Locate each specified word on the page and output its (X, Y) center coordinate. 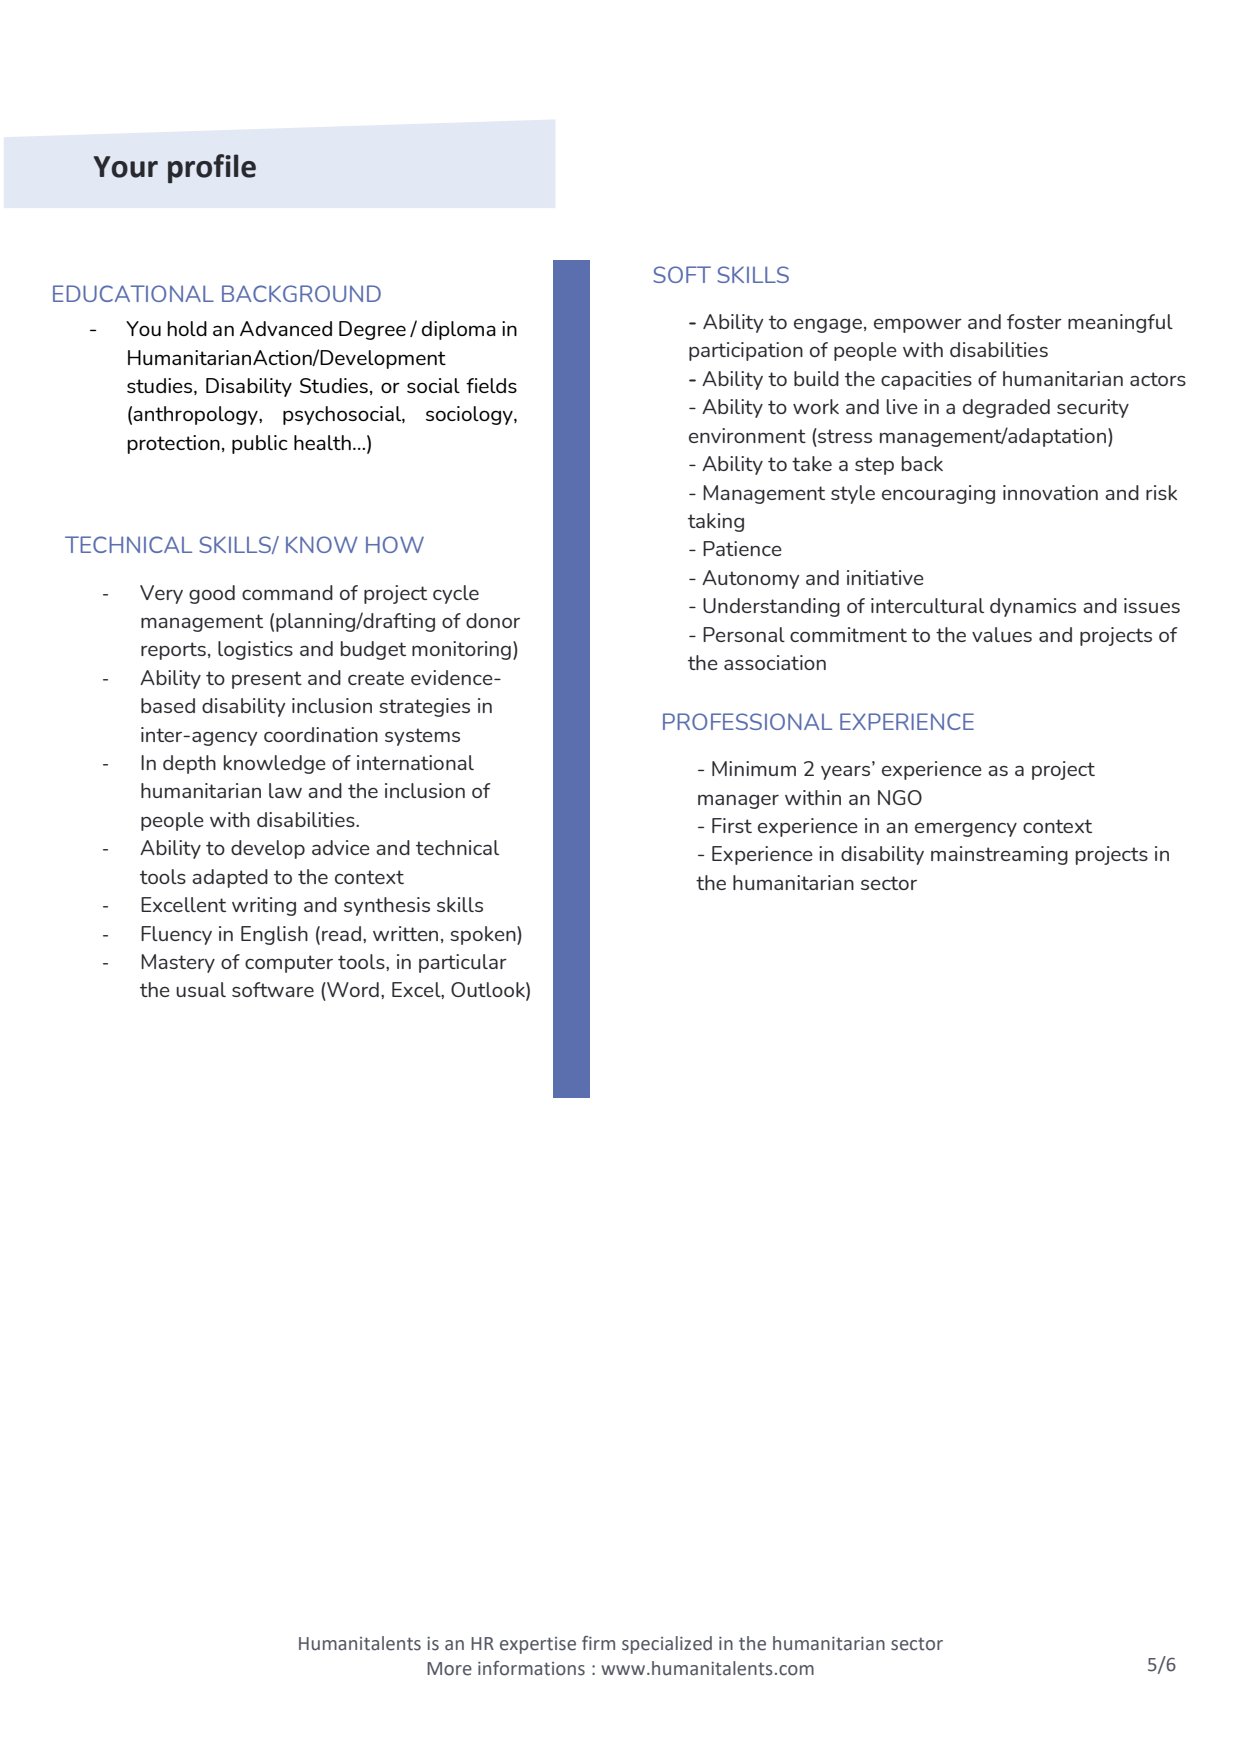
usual (201, 989)
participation (746, 351)
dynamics (1033, 607)
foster (1034, 321)
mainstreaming (999, 855)
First (732, 825)
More (449, 1669)
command (287, 592)
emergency (966, 830)
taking (716, 522)
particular (463, 963)
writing (264, 906)
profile (212, 168)
